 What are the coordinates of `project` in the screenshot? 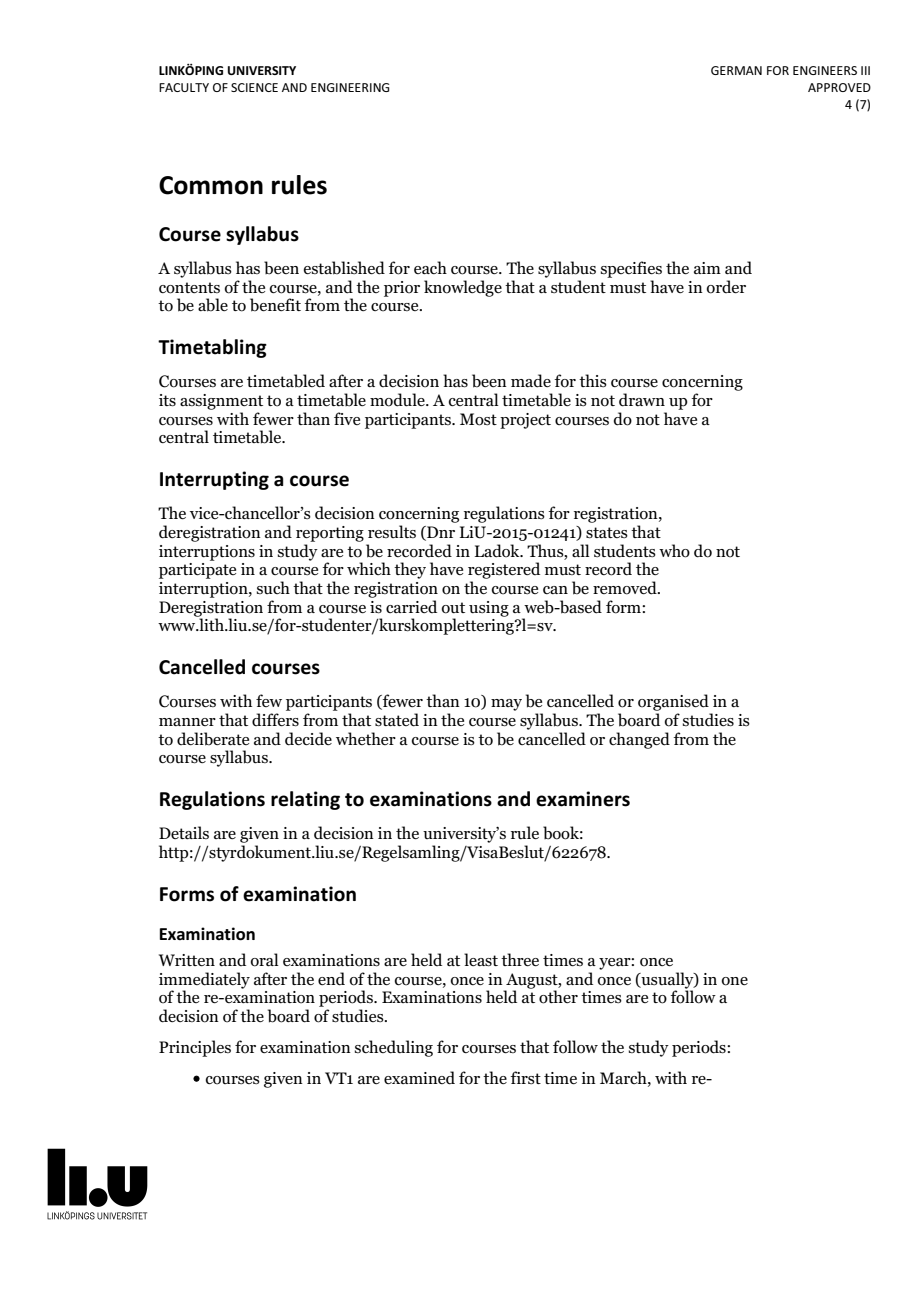 It's located at (525, 421).
